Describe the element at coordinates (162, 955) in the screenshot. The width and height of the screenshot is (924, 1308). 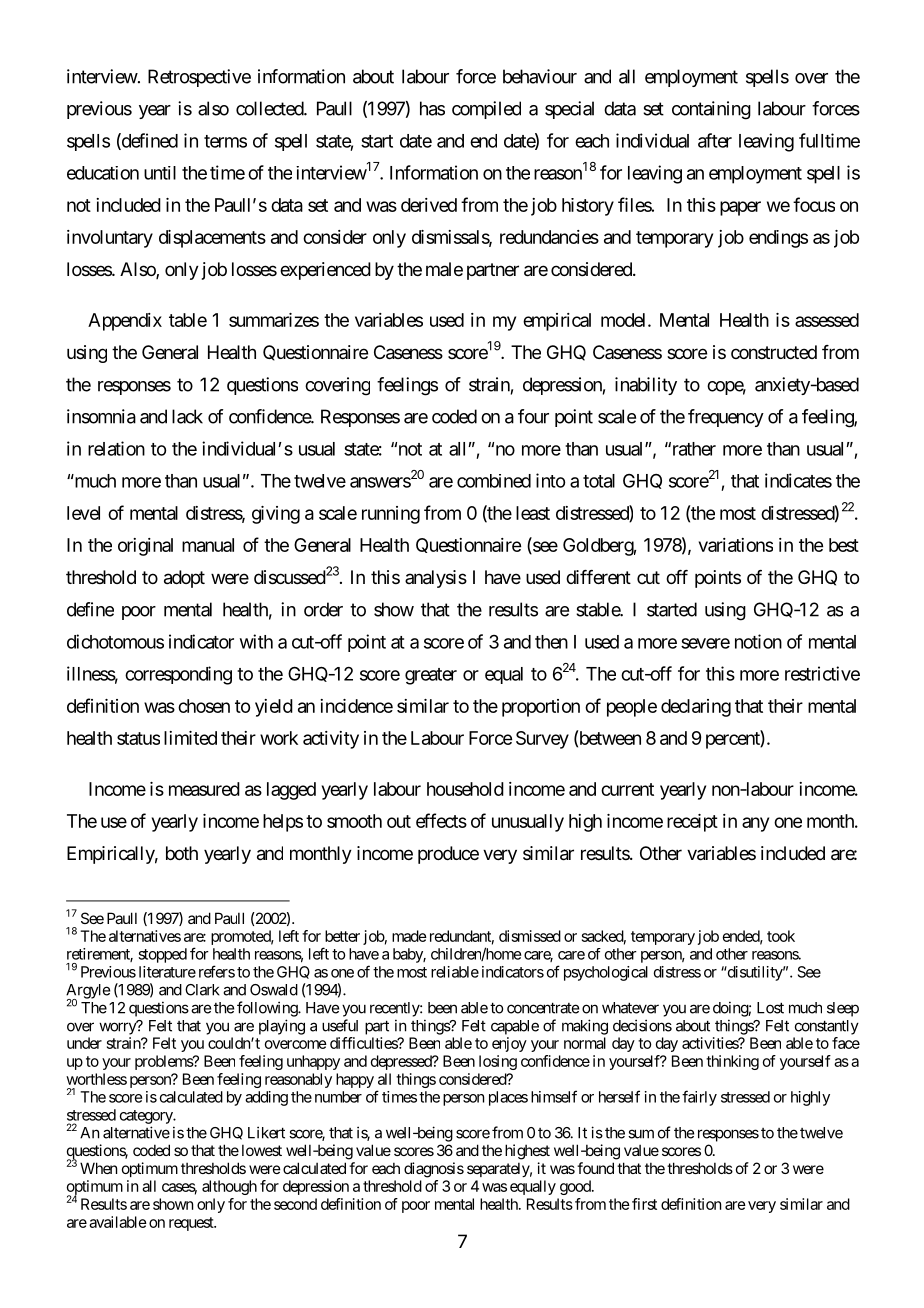
I see `stopped` at that location.
